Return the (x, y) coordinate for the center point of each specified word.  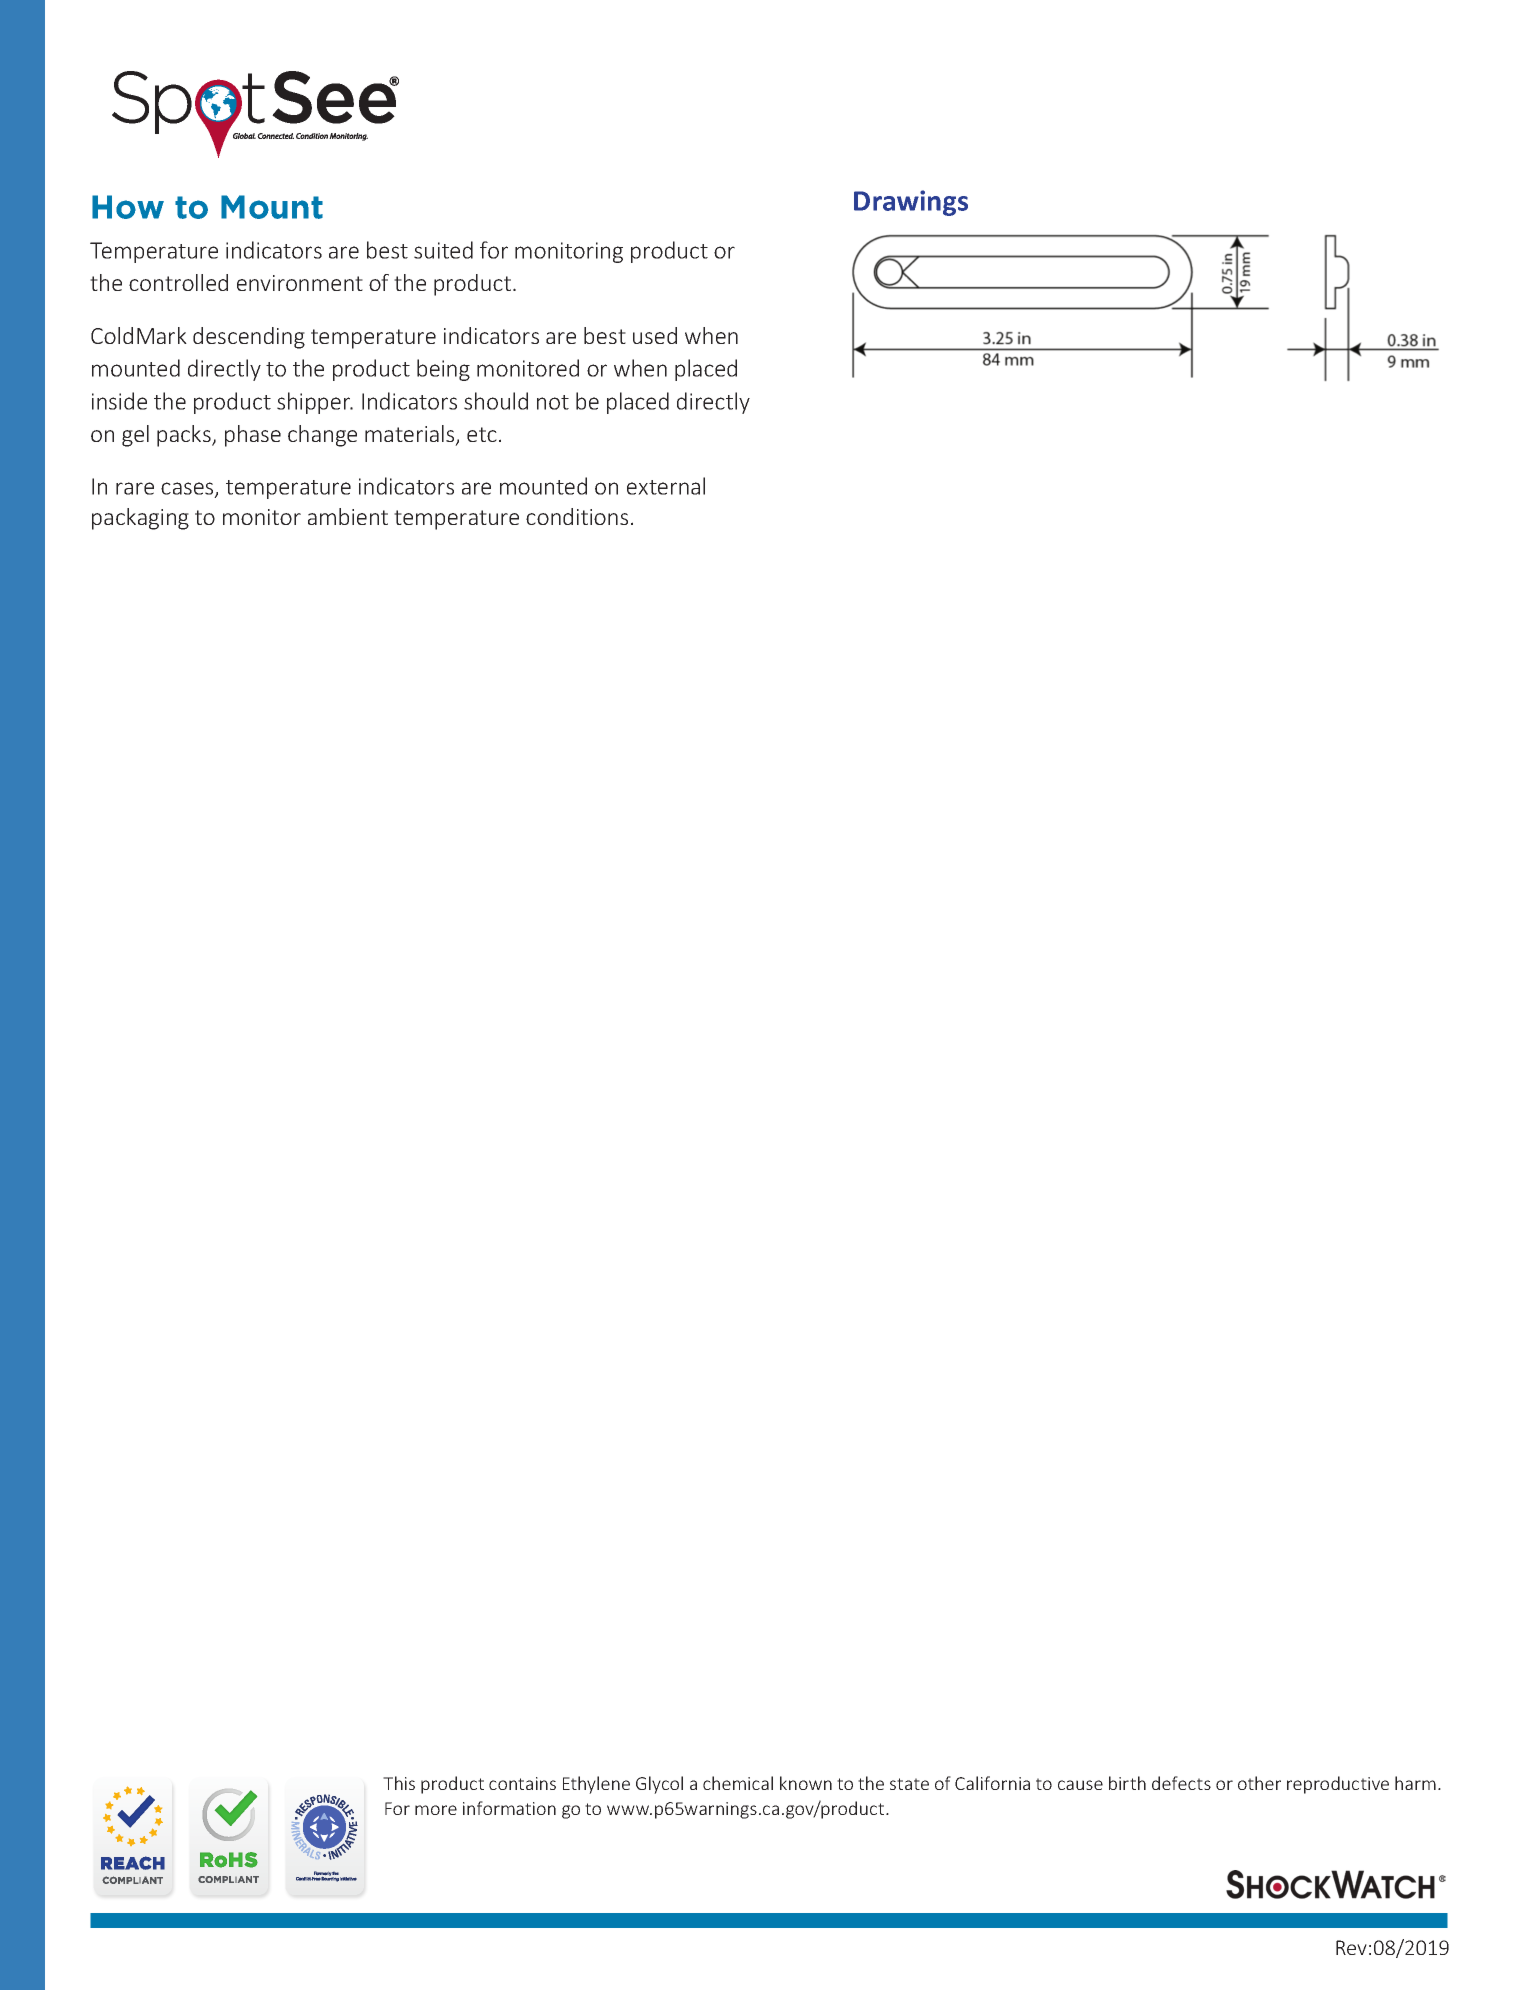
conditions (577, 516)
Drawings (911, 203)
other (1259, 1783)
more (436, 1810)
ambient (348, 516)
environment (300, 283)
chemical (738, 1783)
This (399, 1783)
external (666, 486)
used (655, 335)
